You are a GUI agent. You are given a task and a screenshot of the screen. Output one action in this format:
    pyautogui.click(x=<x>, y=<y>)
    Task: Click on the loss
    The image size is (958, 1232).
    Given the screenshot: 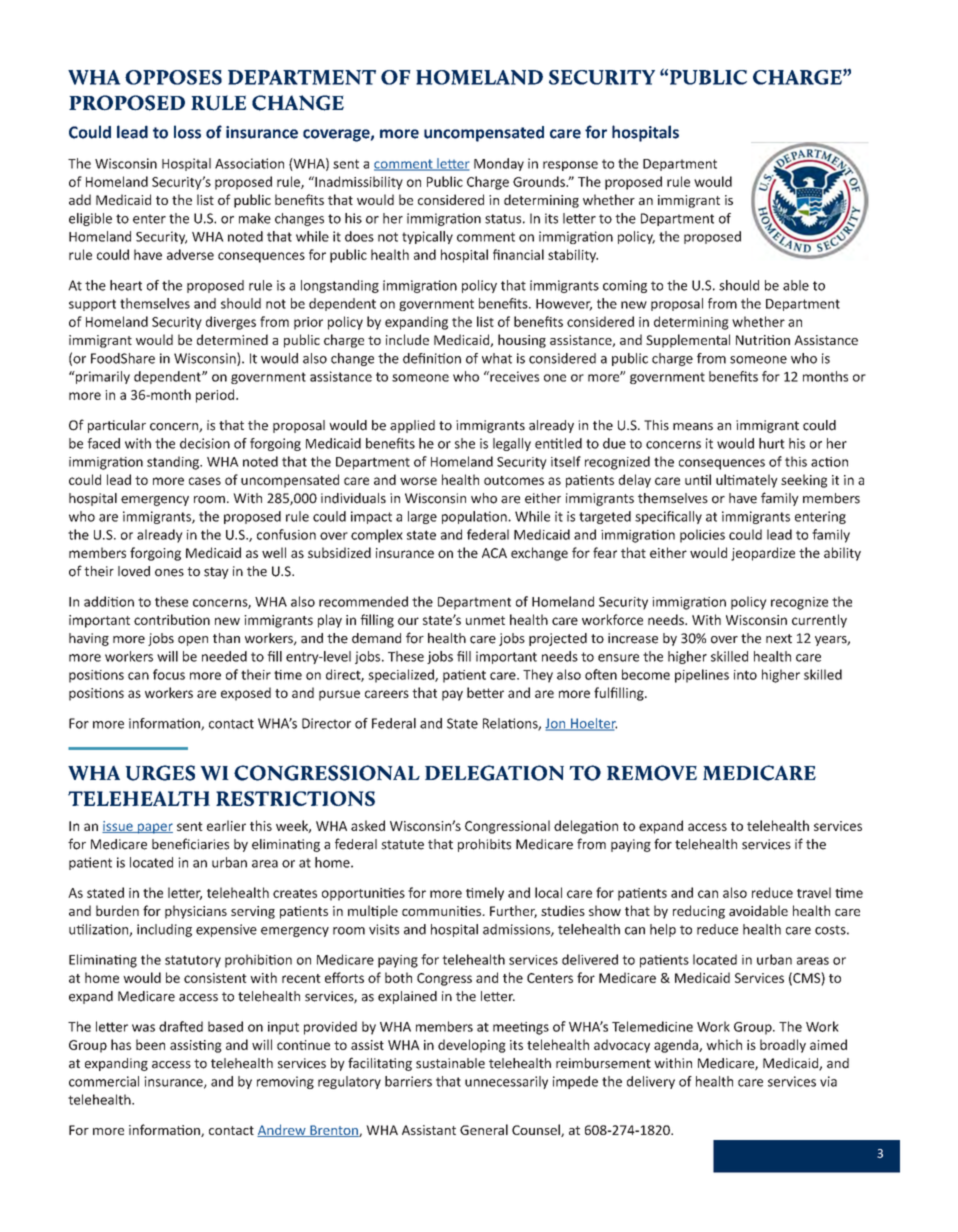 What is the action you would take?
    pyautogui.click(x=187, y=132)
